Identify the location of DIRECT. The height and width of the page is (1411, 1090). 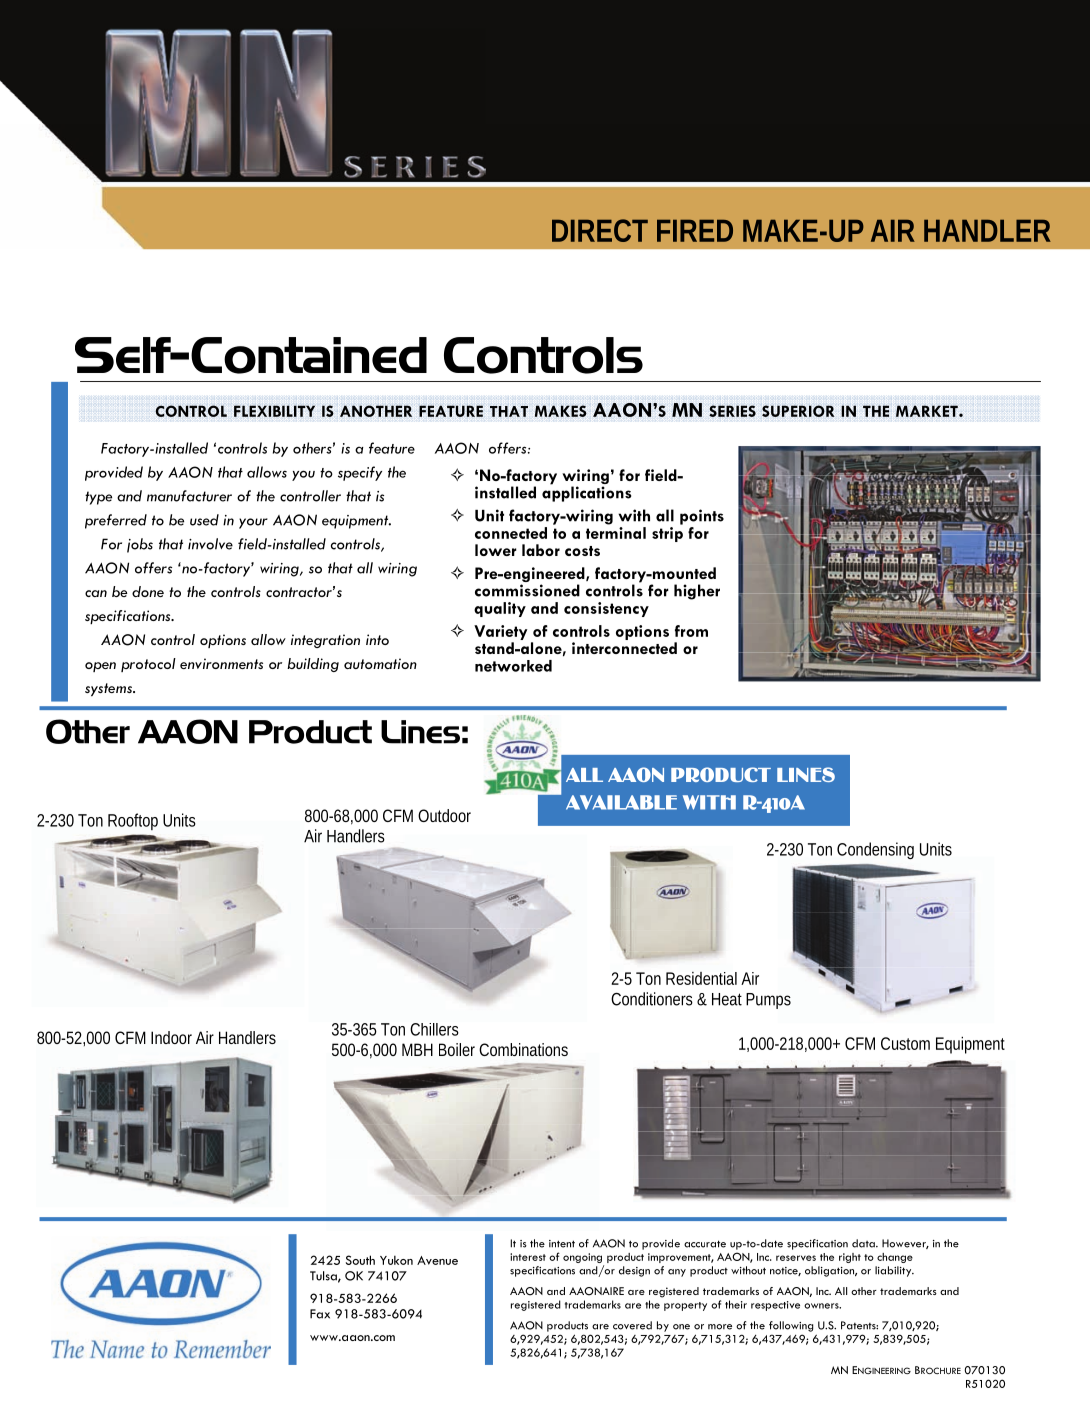
(600, 230).
